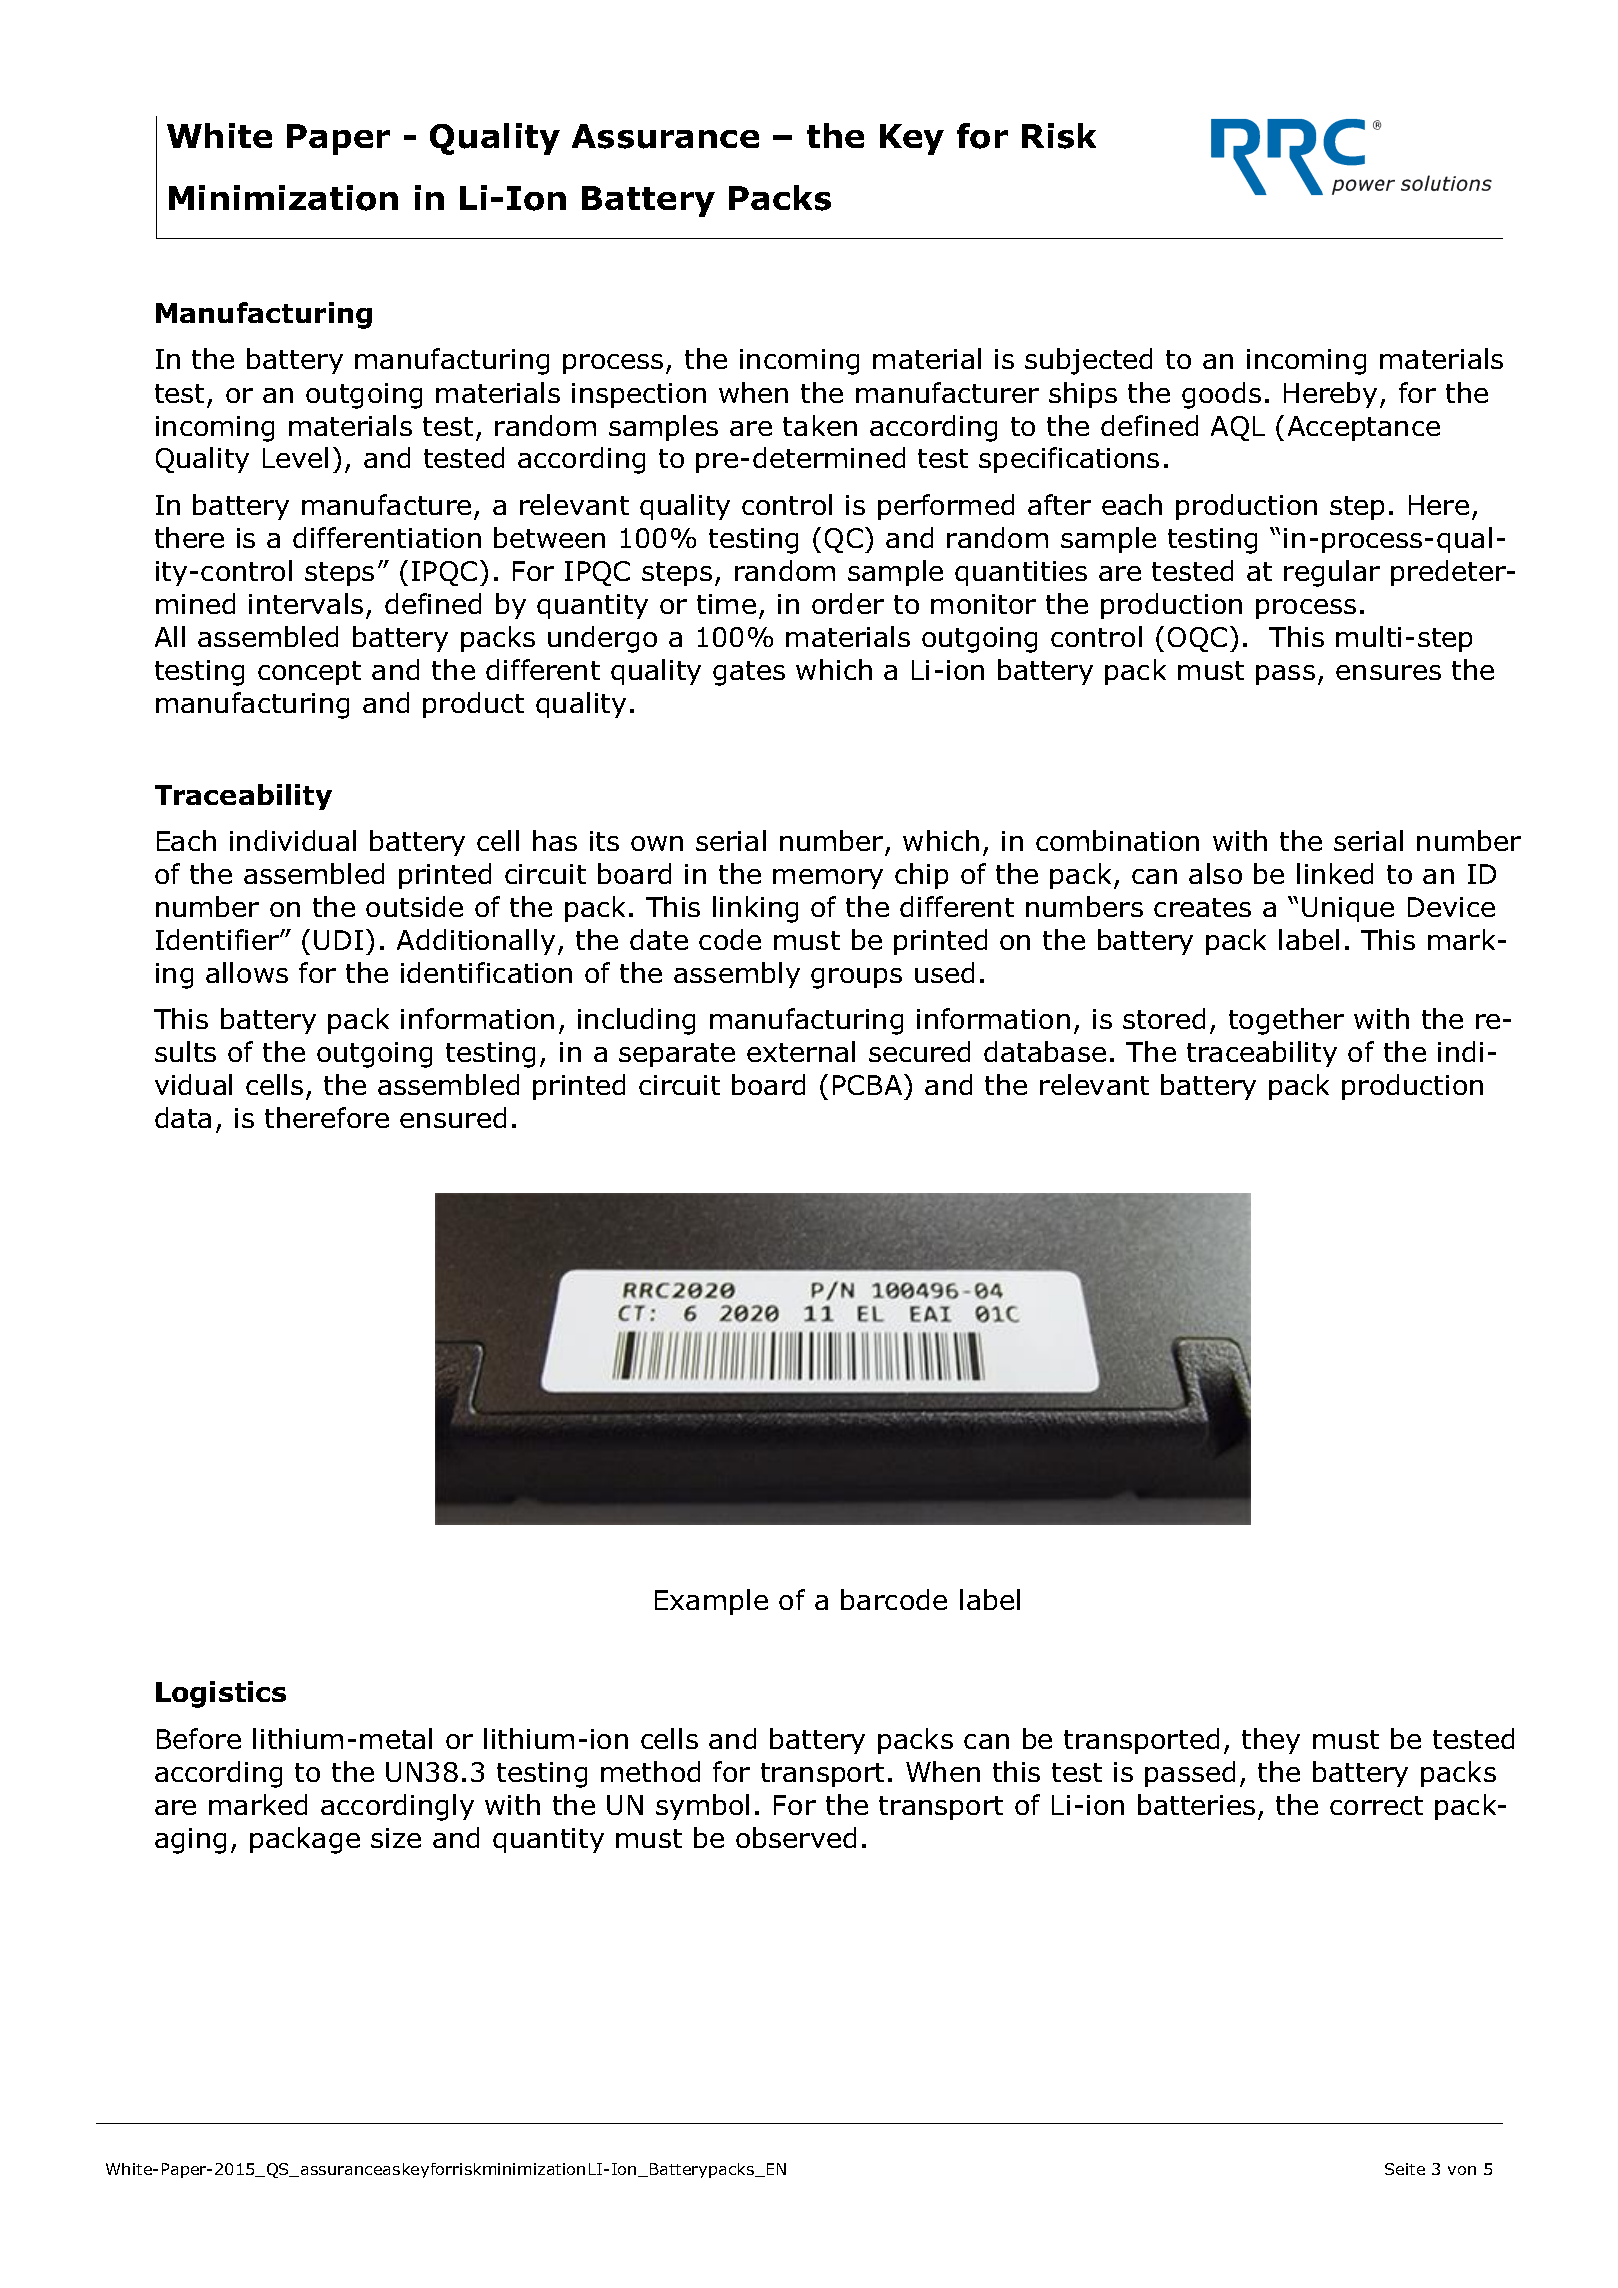 The image size is (1618, 2288). I want to click on Level, so click(295, 457).
